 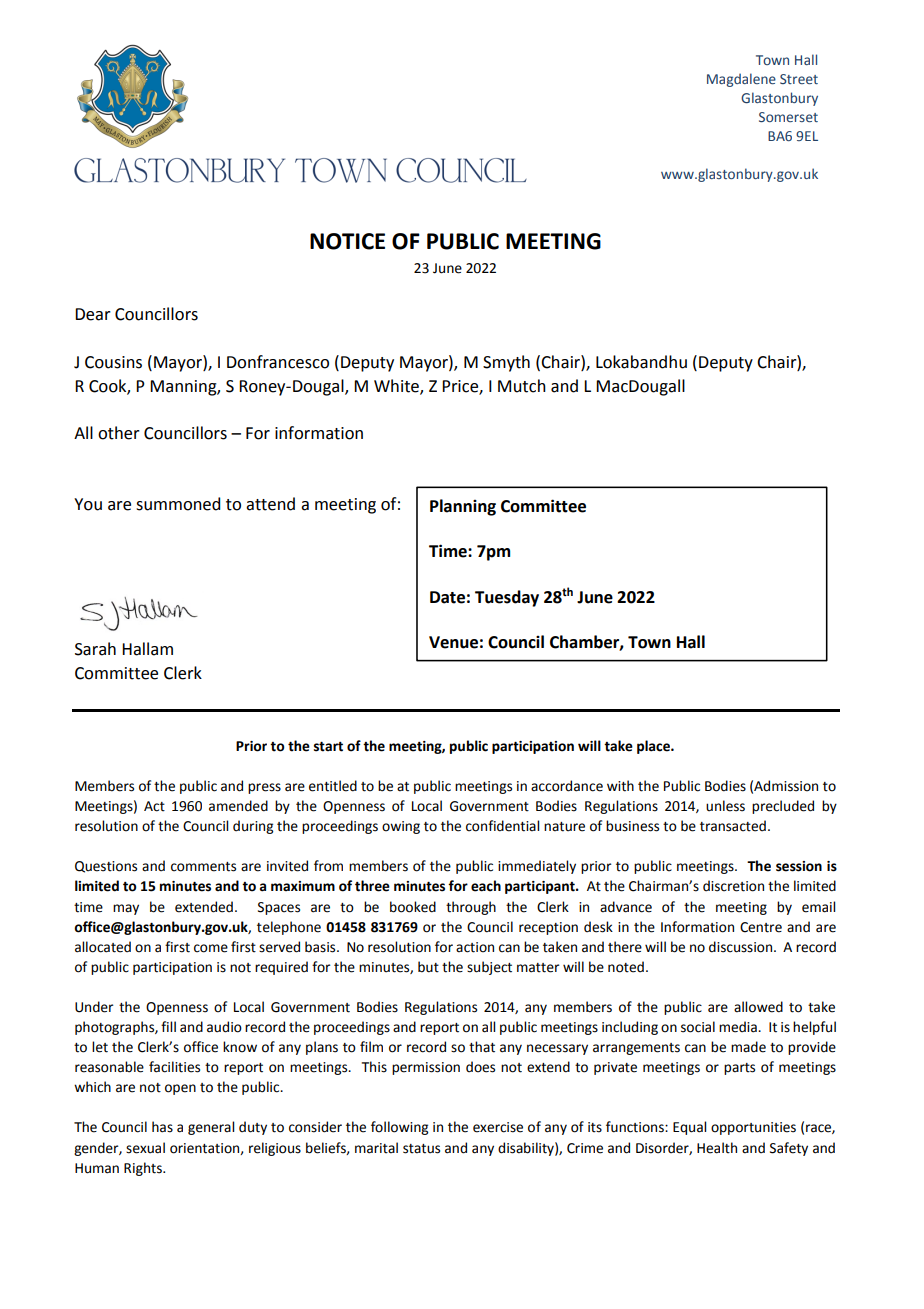 I want to click on Planning, so click(x=463, y=507).
